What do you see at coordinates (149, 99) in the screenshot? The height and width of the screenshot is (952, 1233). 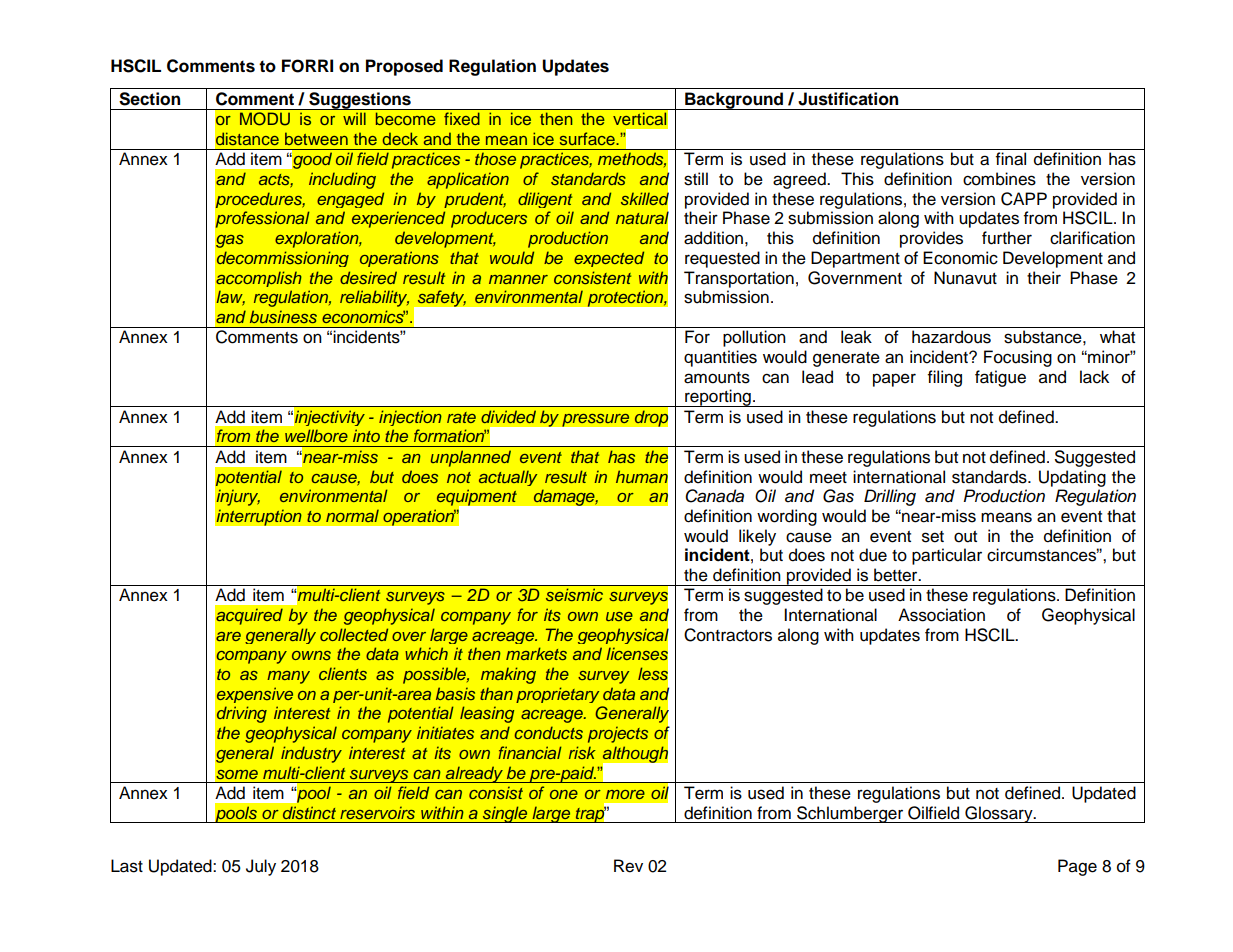 I see `Section` at bounding box center [149, 99].
